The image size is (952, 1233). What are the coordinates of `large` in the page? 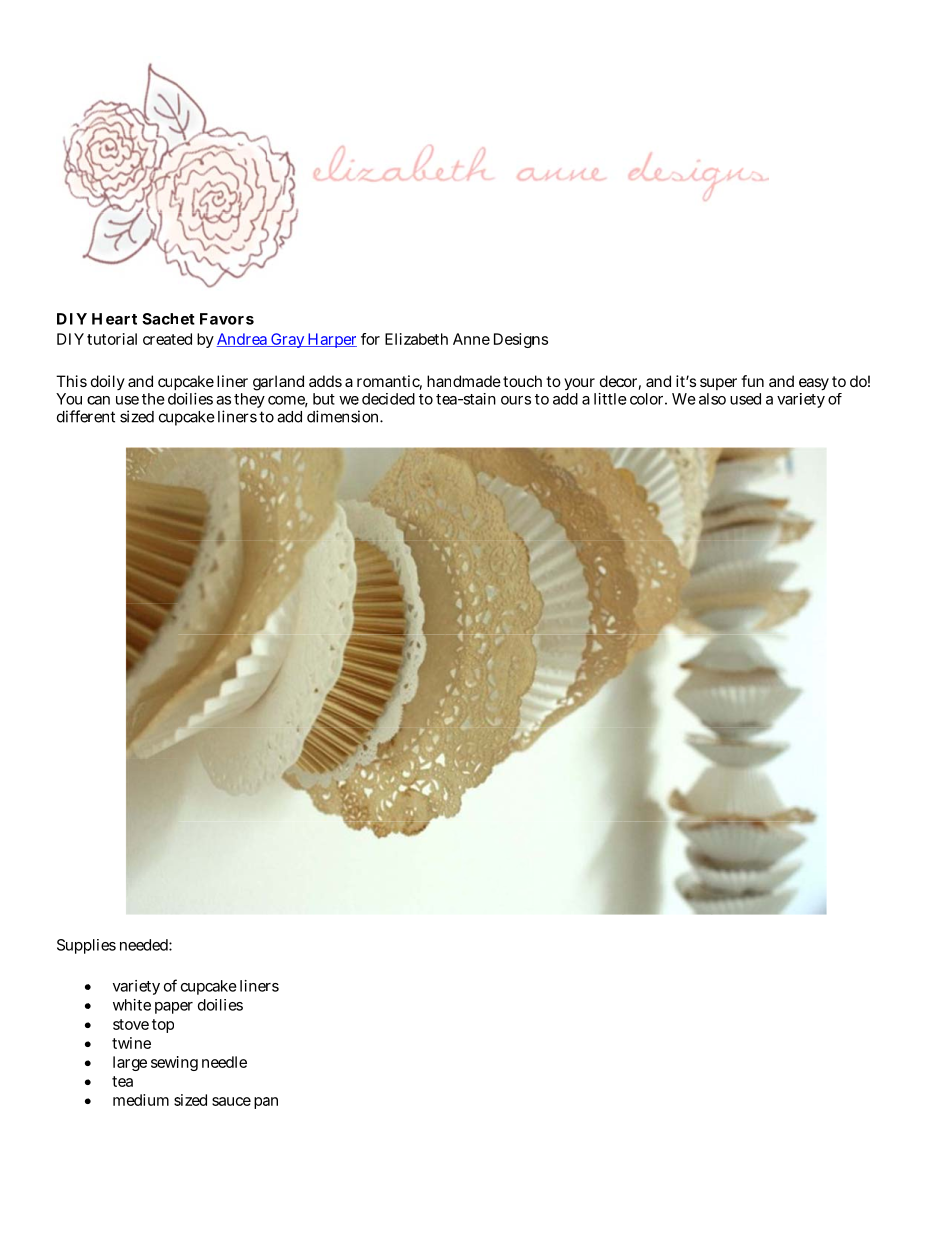 It's located at (130, 1063).
